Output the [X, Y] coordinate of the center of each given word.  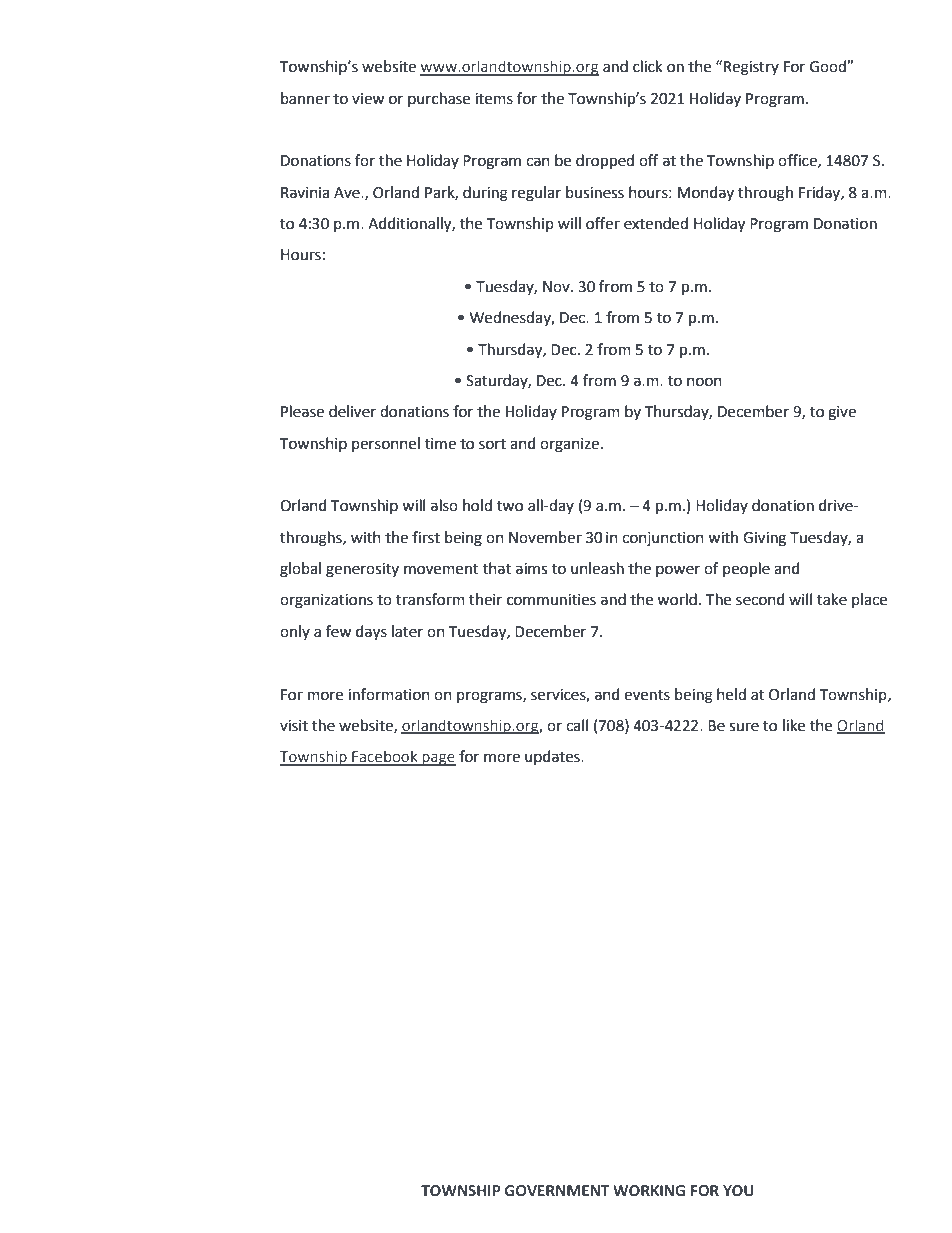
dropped [605, 162]
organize [569, 445]
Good [829, 66]
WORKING [649, 1191]
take [832, 599]
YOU [738, 1190]
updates [553, 757]
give [842, 413]
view [368, 99]
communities [551, 600]
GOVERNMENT [557, 1191]
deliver [352, 411]
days [371, 633]
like [794, 725]
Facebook [385, 757]
